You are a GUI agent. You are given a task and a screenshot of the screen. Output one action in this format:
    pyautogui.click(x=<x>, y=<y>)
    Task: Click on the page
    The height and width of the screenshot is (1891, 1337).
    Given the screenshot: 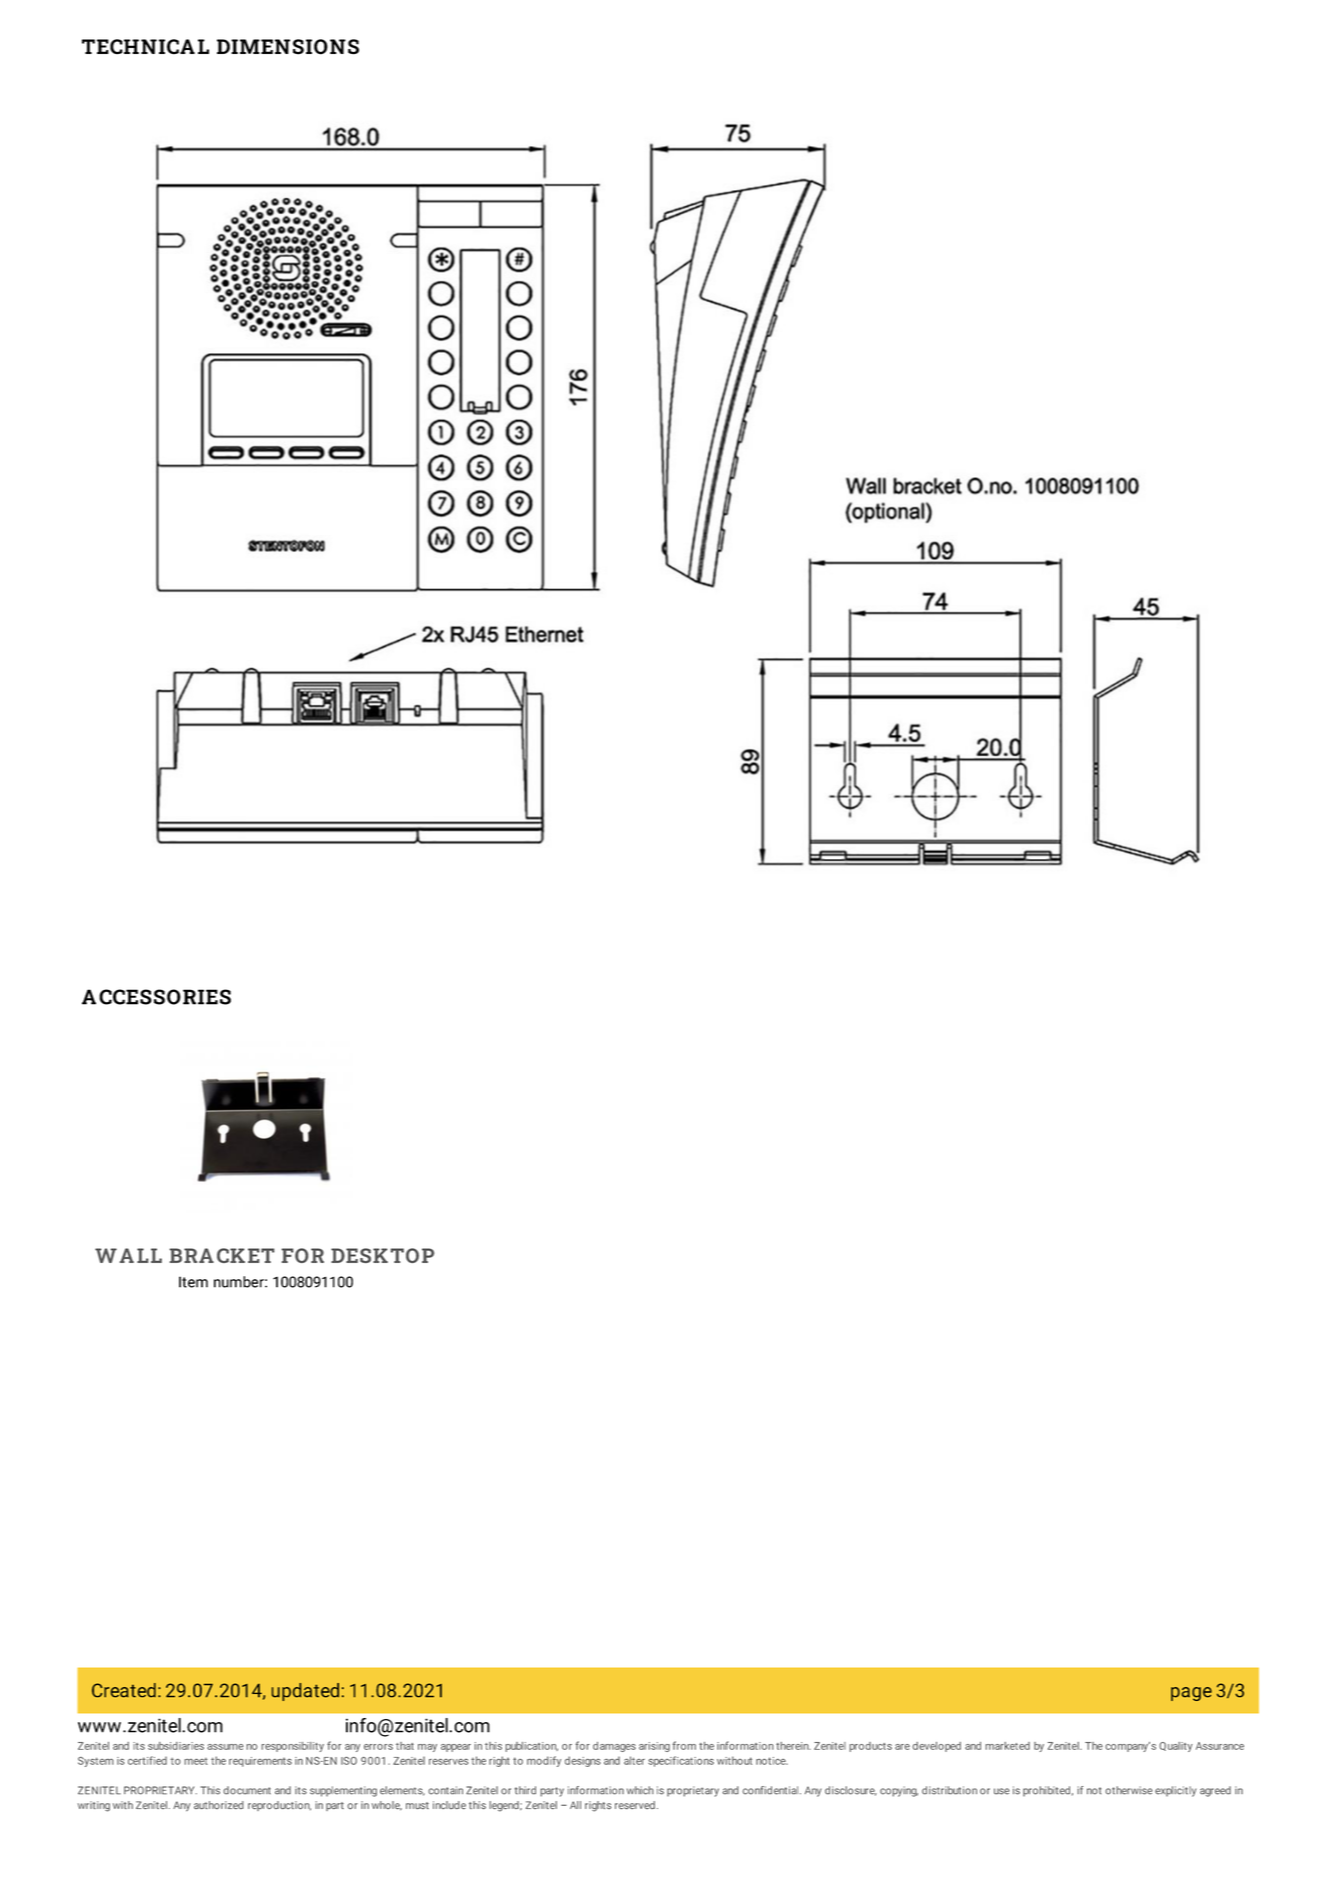 What is the action you would take?
    pyautogui.click(x=1191, y=1694)
